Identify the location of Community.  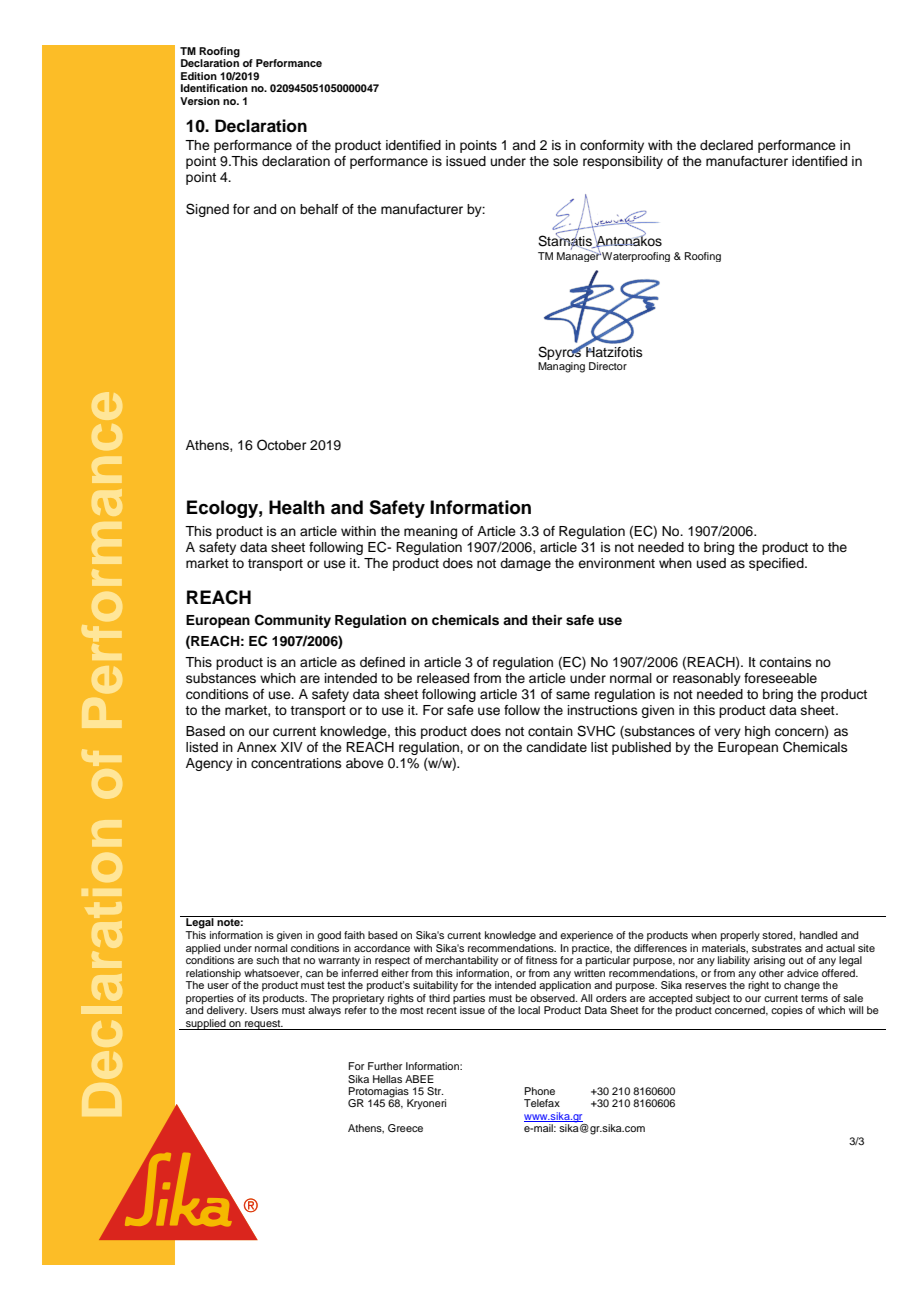
(293, 621).
